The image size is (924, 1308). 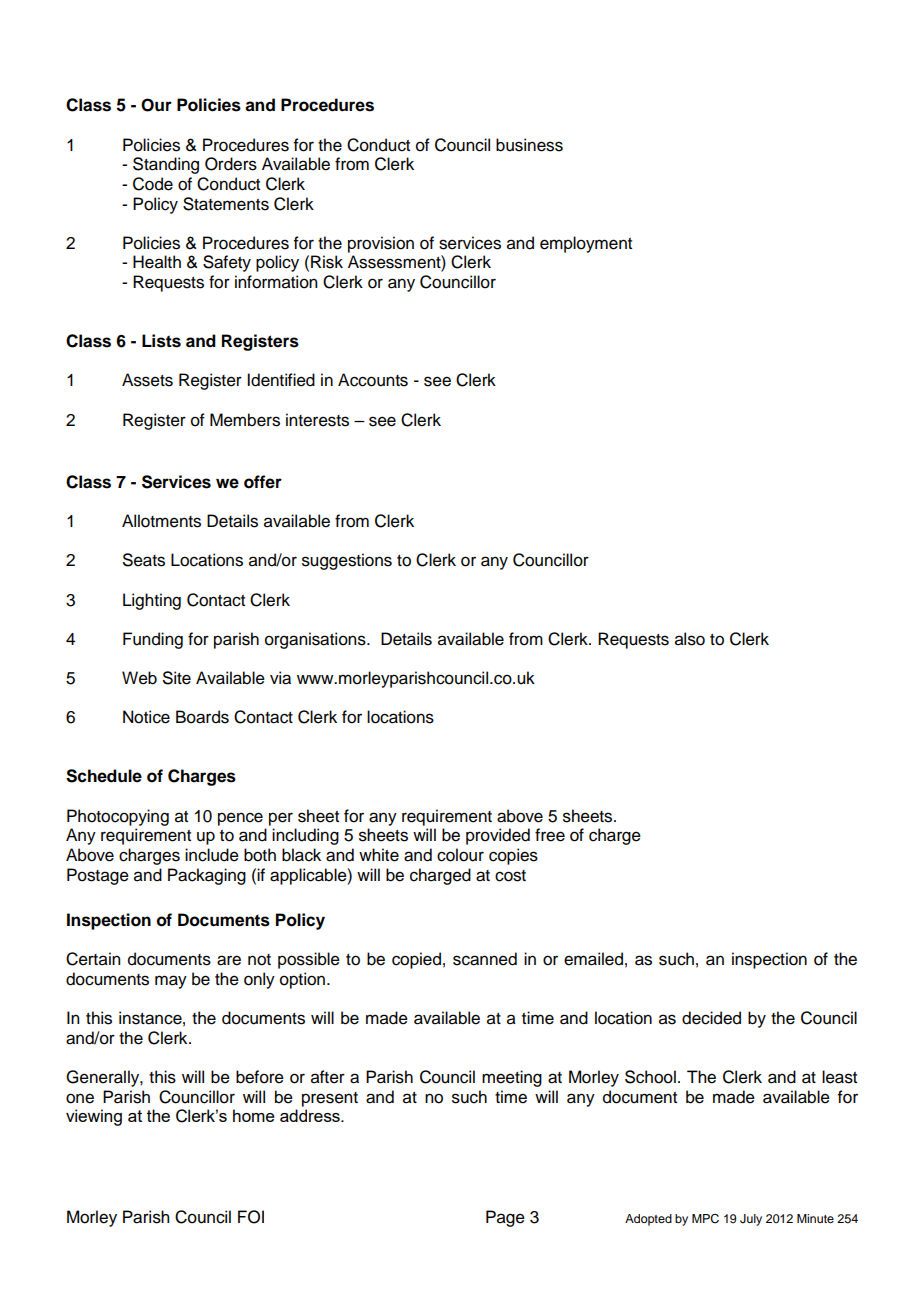 I want to click on Site, so click(x=177, y=678).
